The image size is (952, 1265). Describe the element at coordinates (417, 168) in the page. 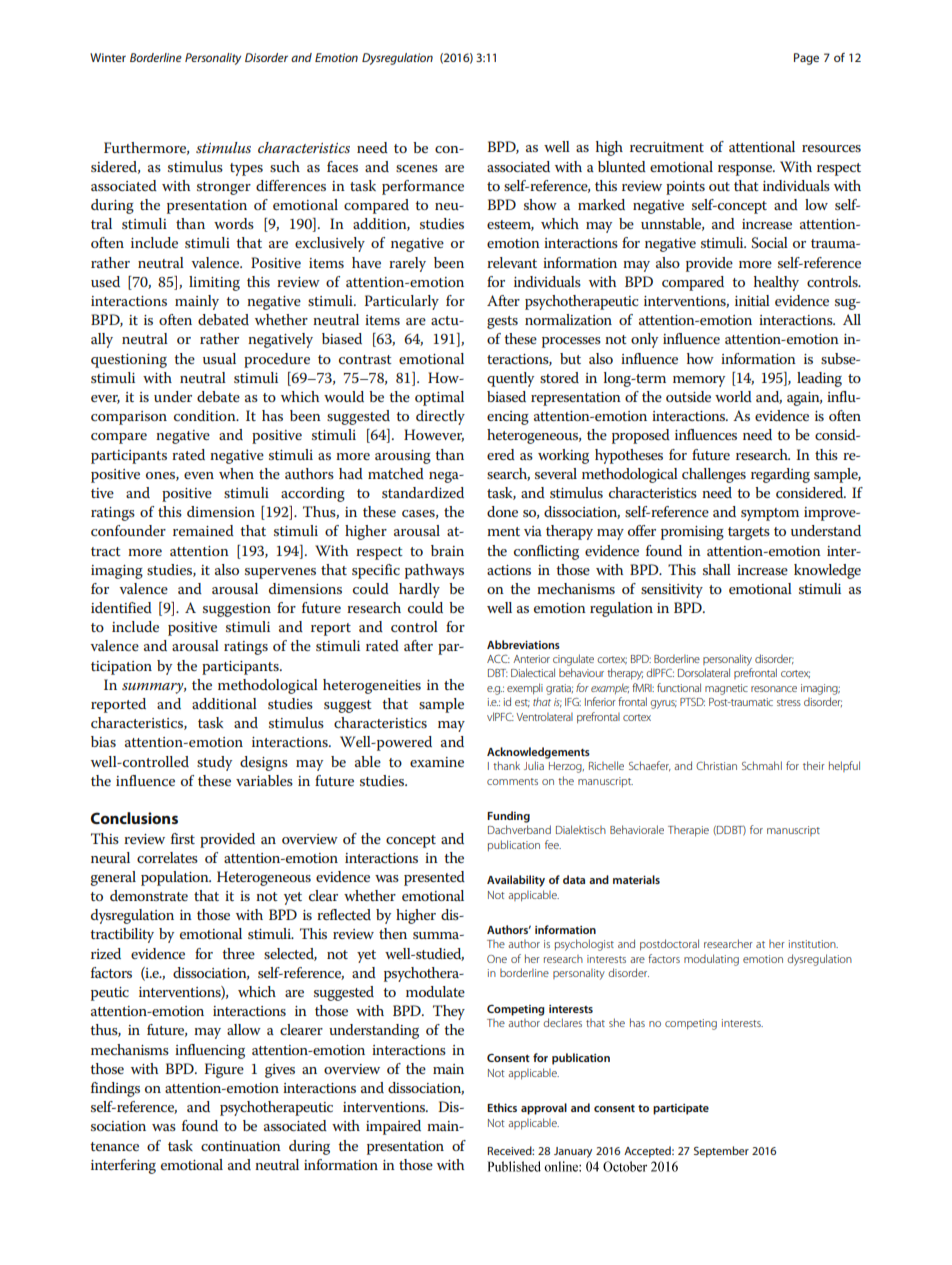

I see `scenes` at that location.
